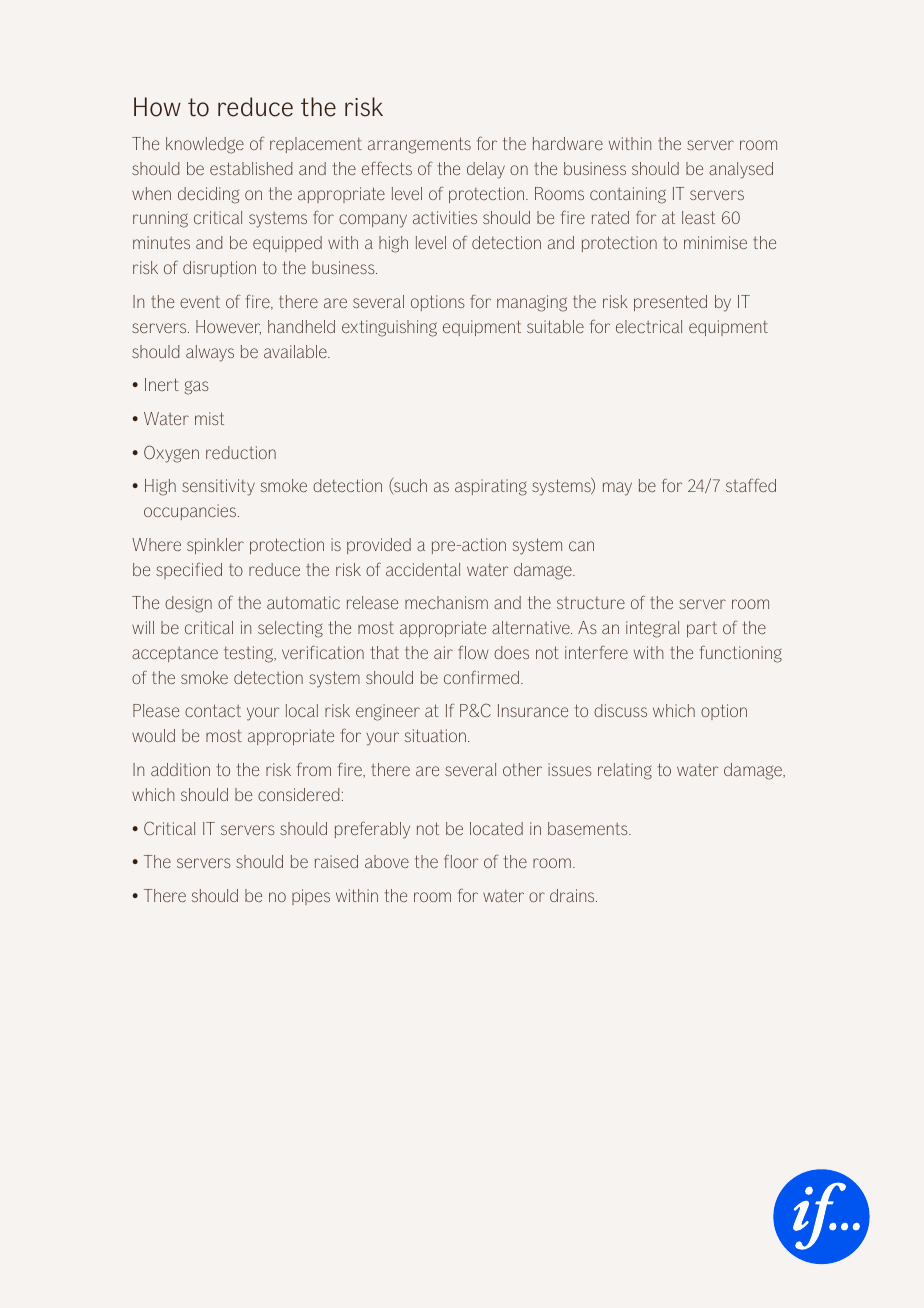  I want to click on floor, so click(461, 861).
